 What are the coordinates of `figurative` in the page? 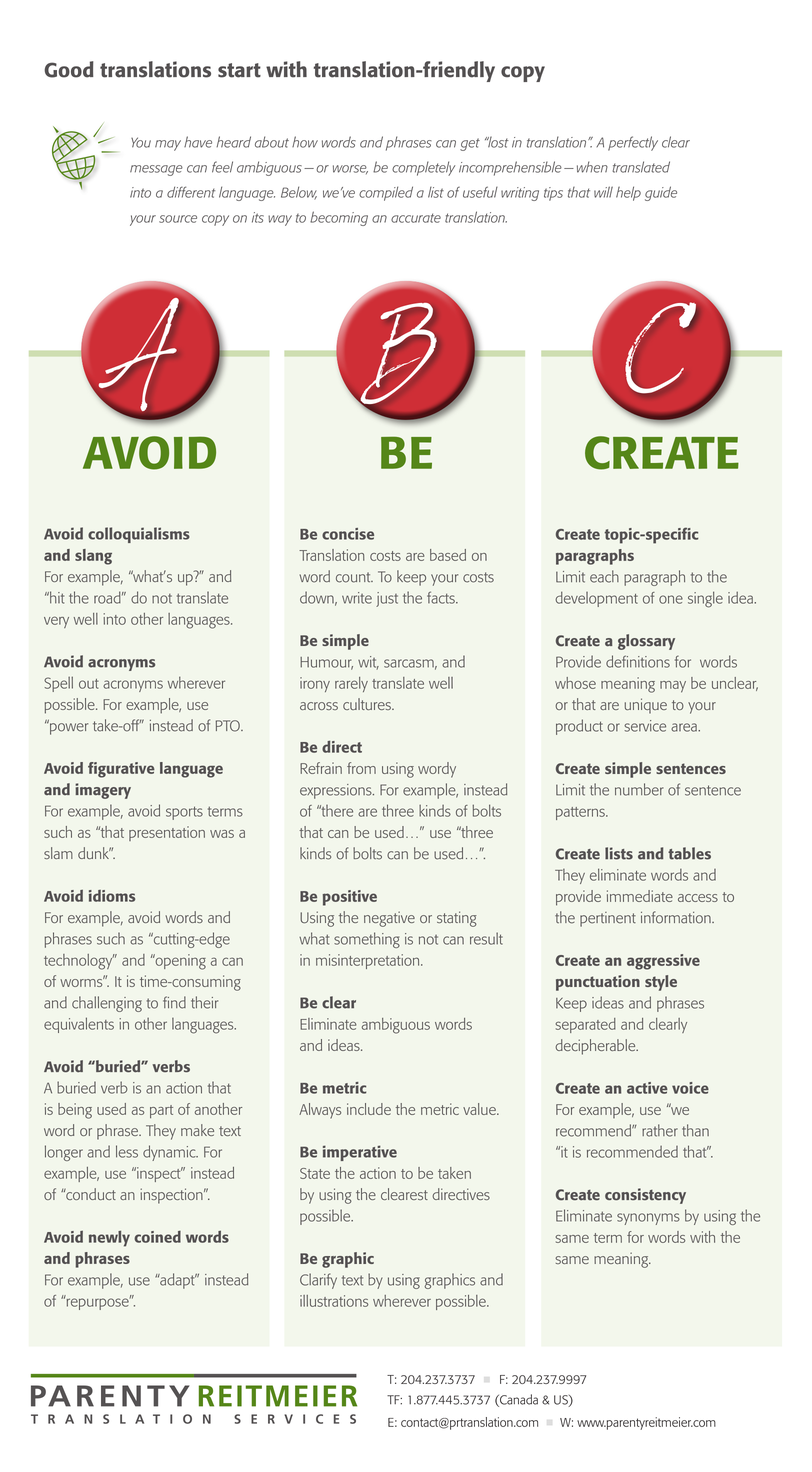 It's located at (121, 770).
